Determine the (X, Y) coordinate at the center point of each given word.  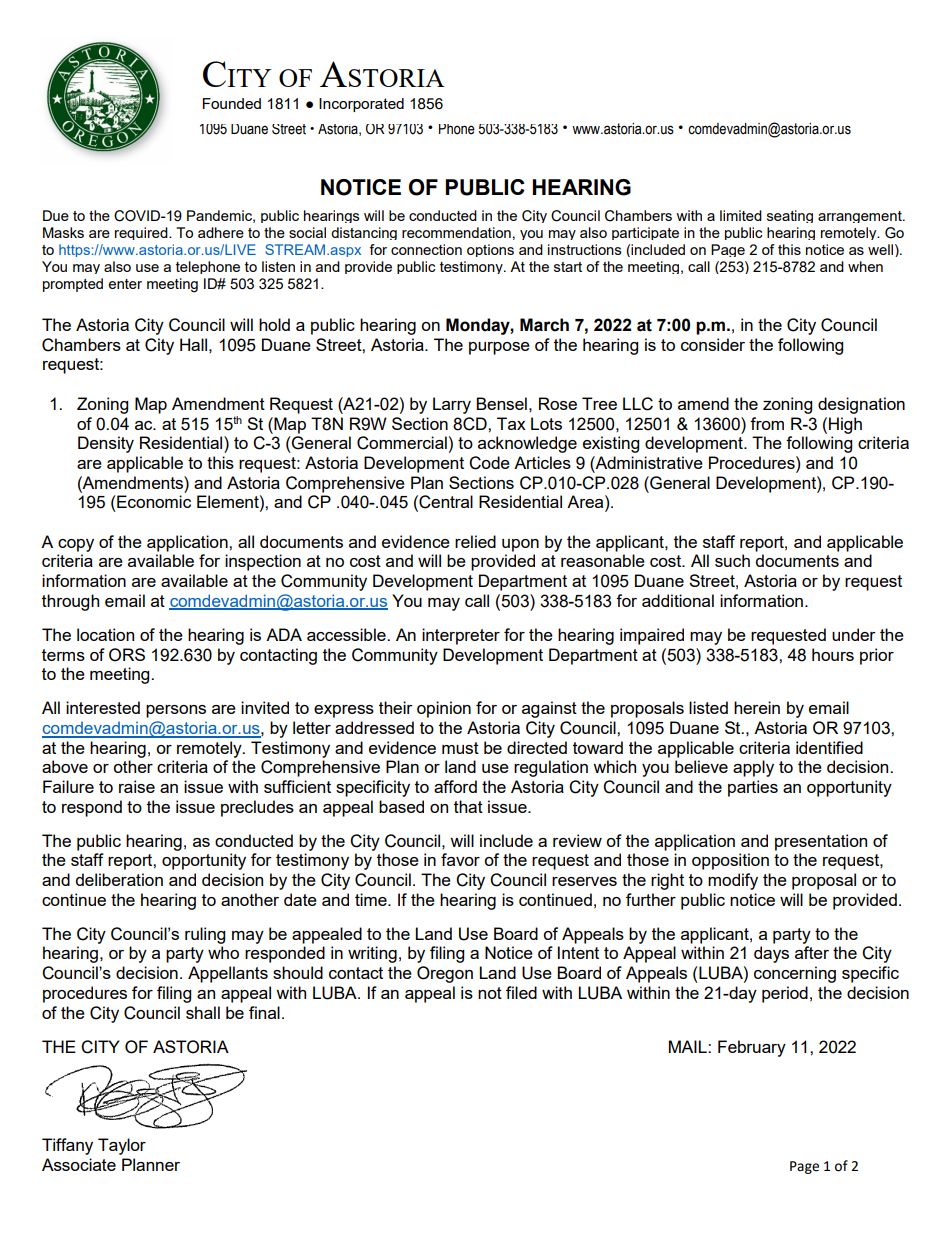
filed (521, 992)
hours (833, 654)
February (752, 1048)
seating (790, 216)
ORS (127, 655)
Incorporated (361, 105)
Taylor (122, 1146)
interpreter (461, 636)
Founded (232, 103)
